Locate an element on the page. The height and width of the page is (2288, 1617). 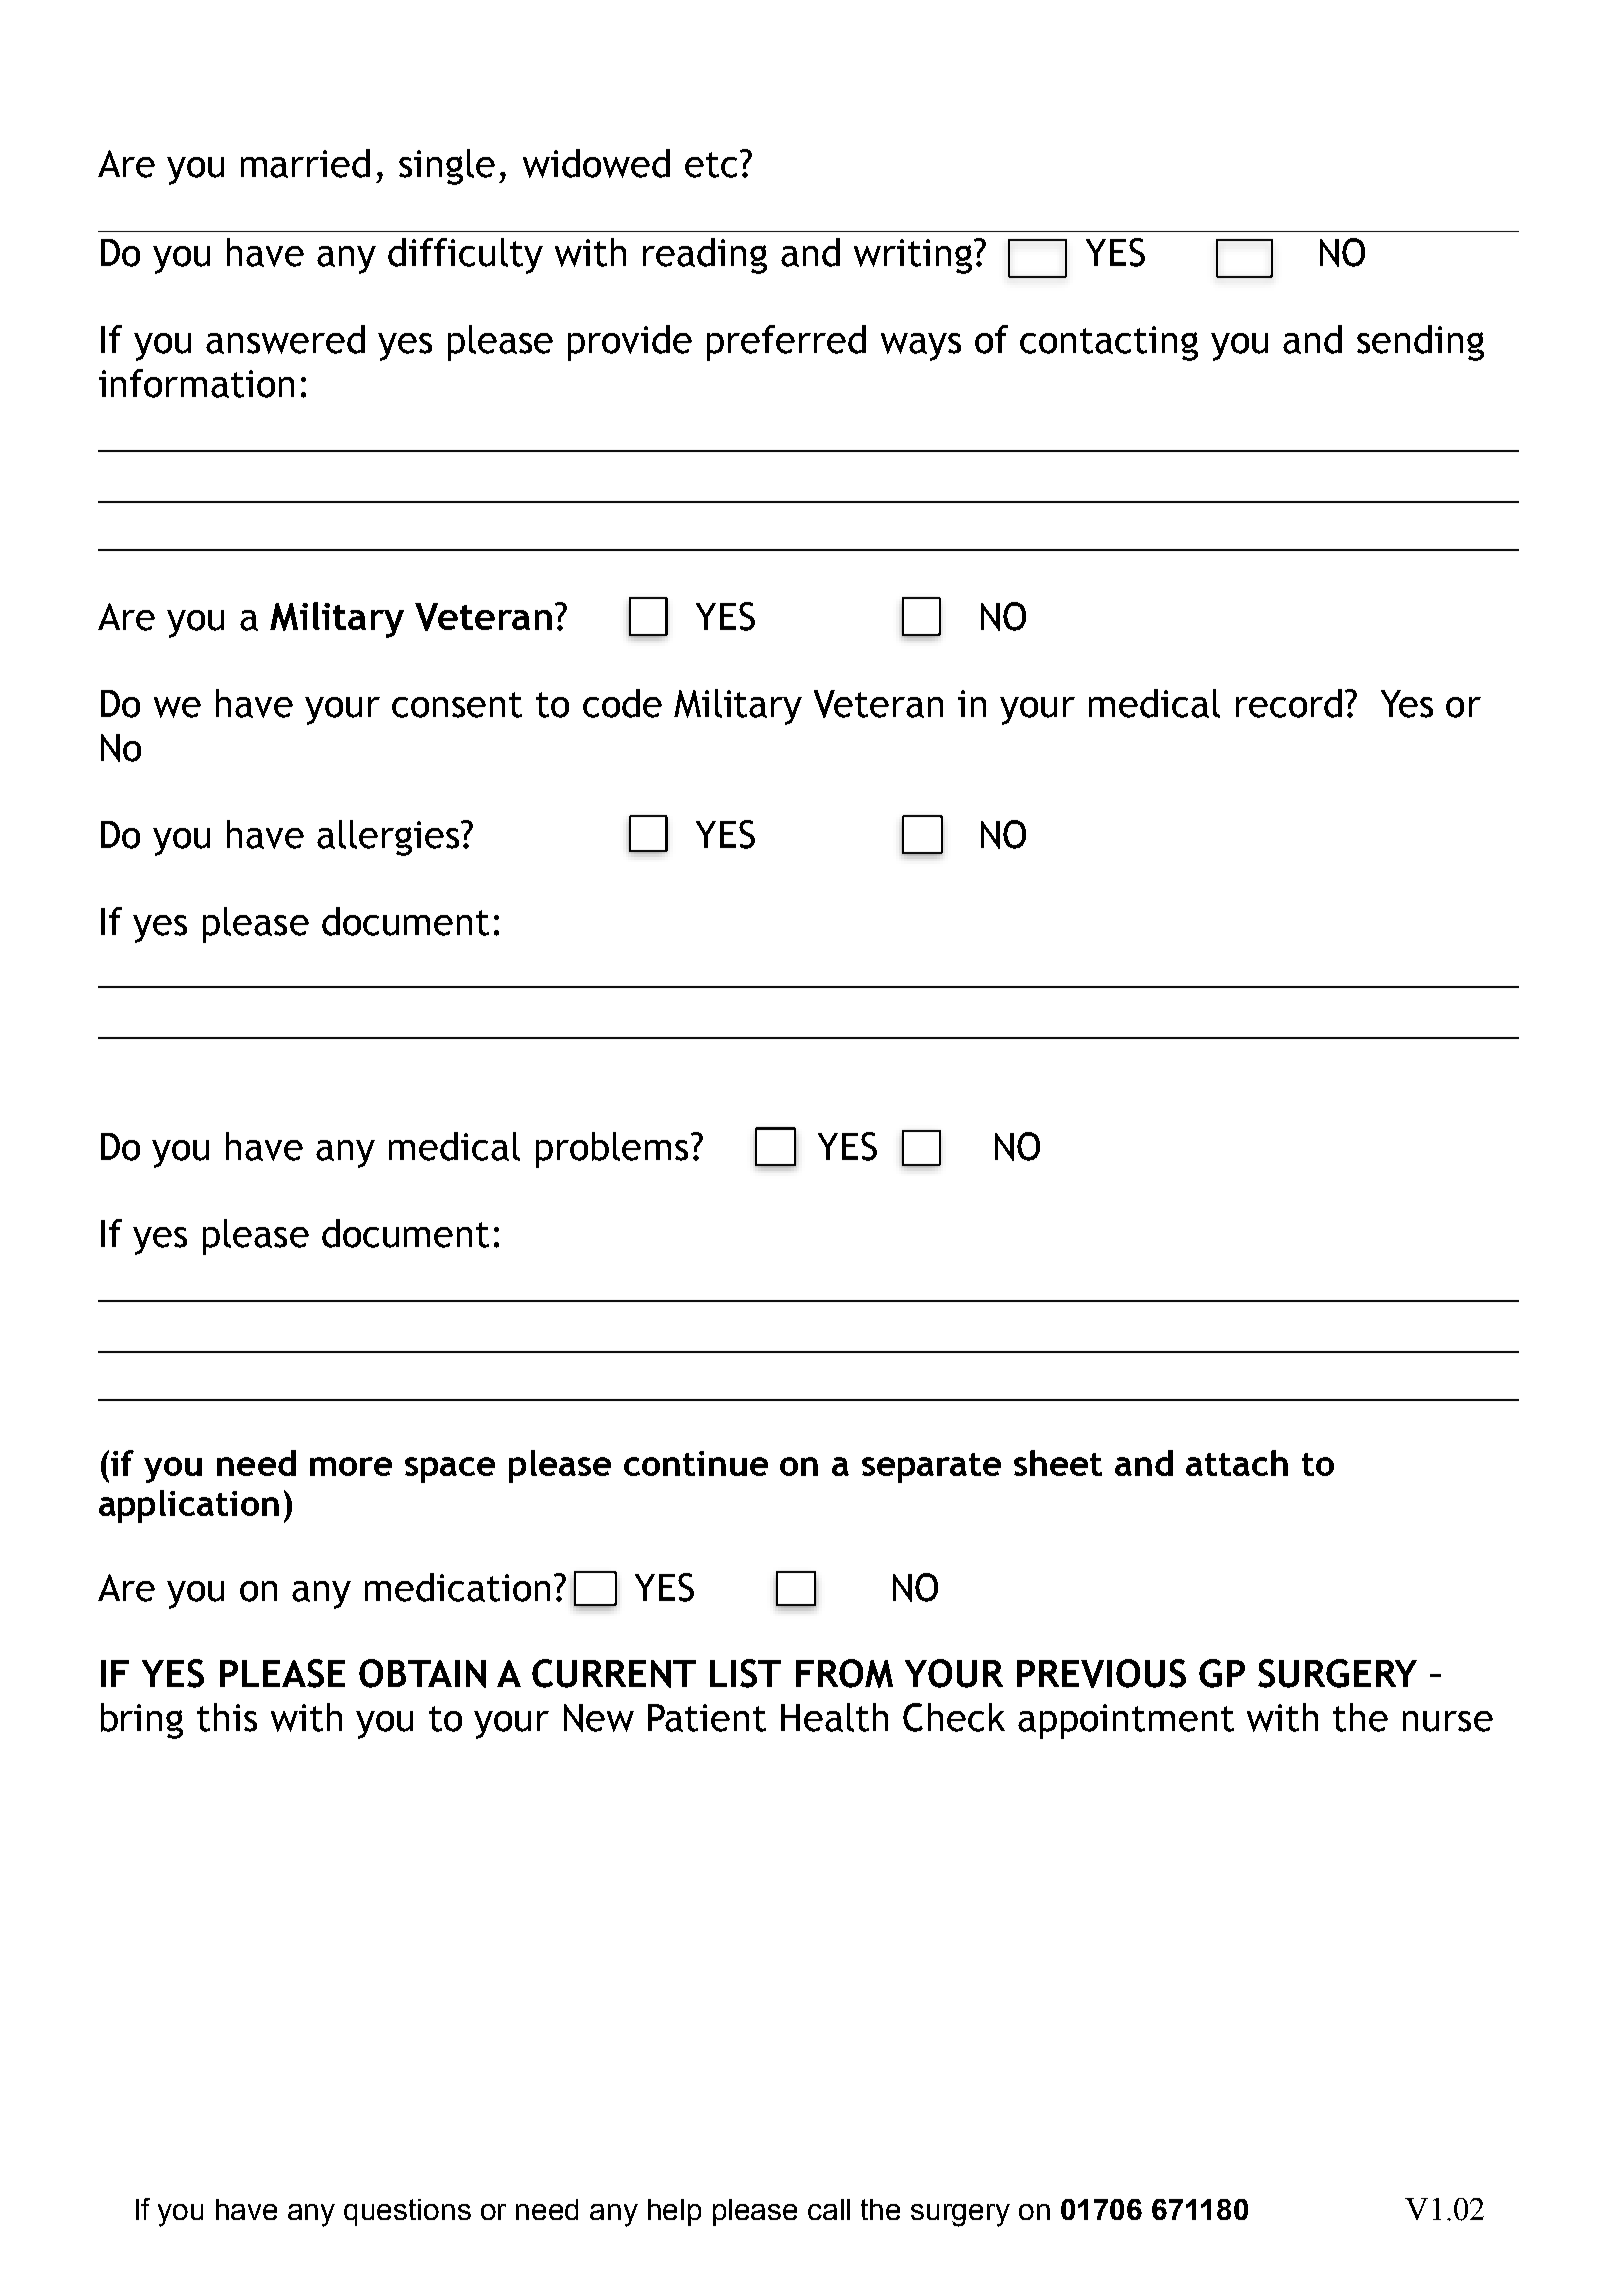
nurse is located at coordinates (1448, 1721).
